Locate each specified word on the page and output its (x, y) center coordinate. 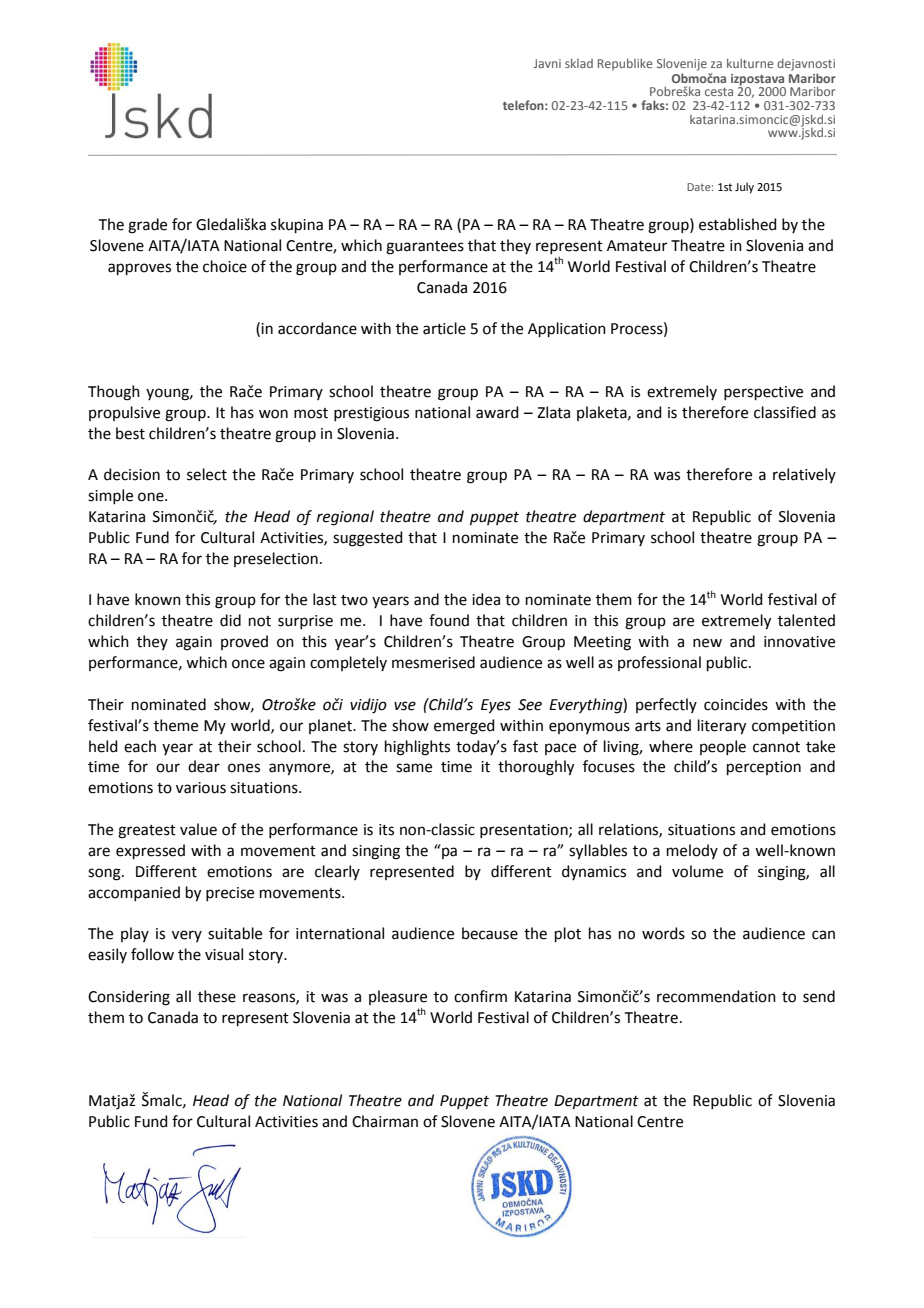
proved (244, 642)
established (738, 224)
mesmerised (433, 662)
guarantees (425, 248)
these (217, 996)
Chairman (385, 1121)
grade (147, 226)
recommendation (716, 996)
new (707, 643)
